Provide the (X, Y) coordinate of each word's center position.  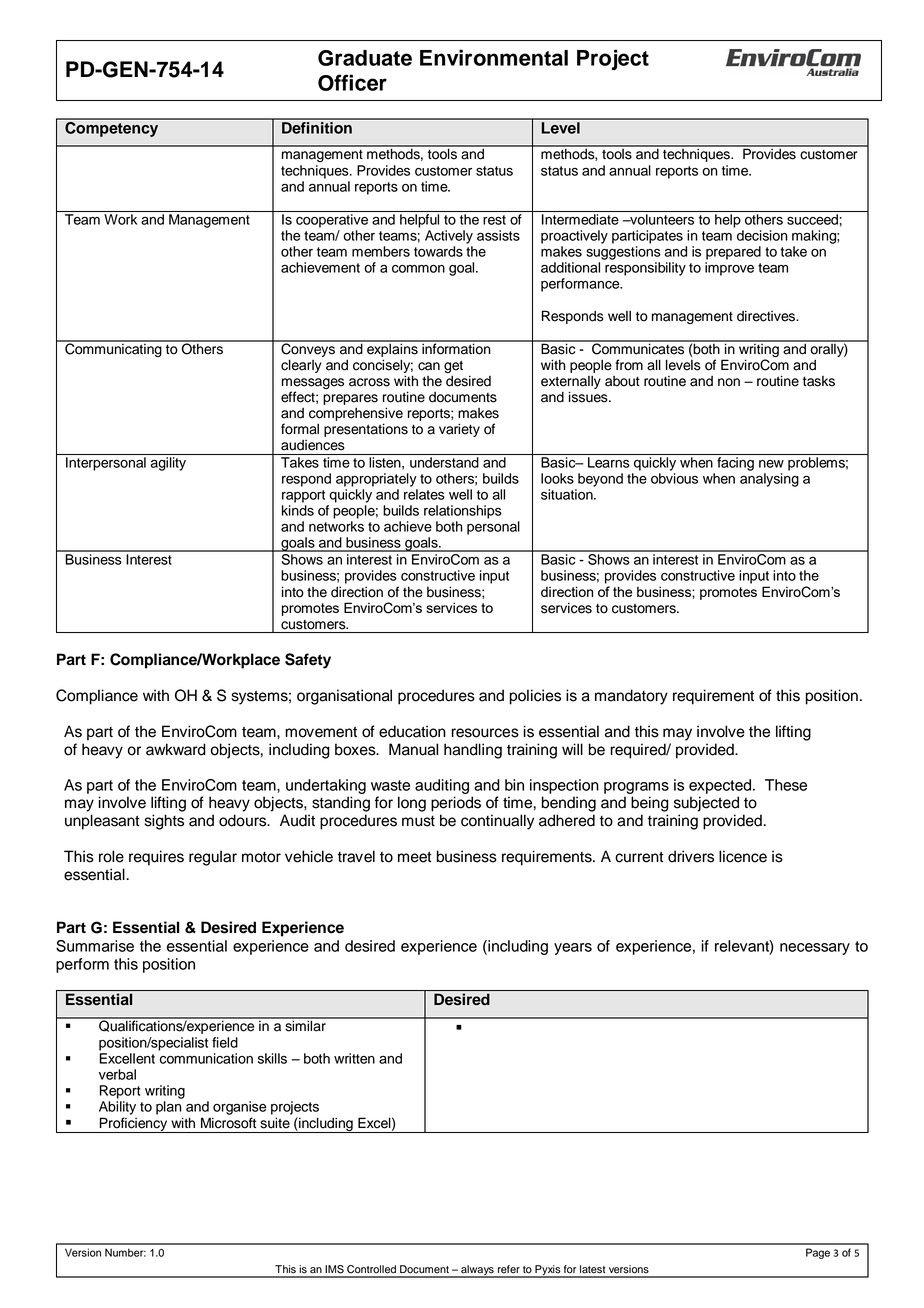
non (729, 382)
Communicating (113, 349)
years (573, 949)
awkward (176, 749)
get (453, 368)
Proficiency (134, 1125)
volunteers (661, 219)
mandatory (631, 697)
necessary (815, 949)
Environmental (494, 57)
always (477, 1271)
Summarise (95, 946)
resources (485, 733)
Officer (352, 82)
